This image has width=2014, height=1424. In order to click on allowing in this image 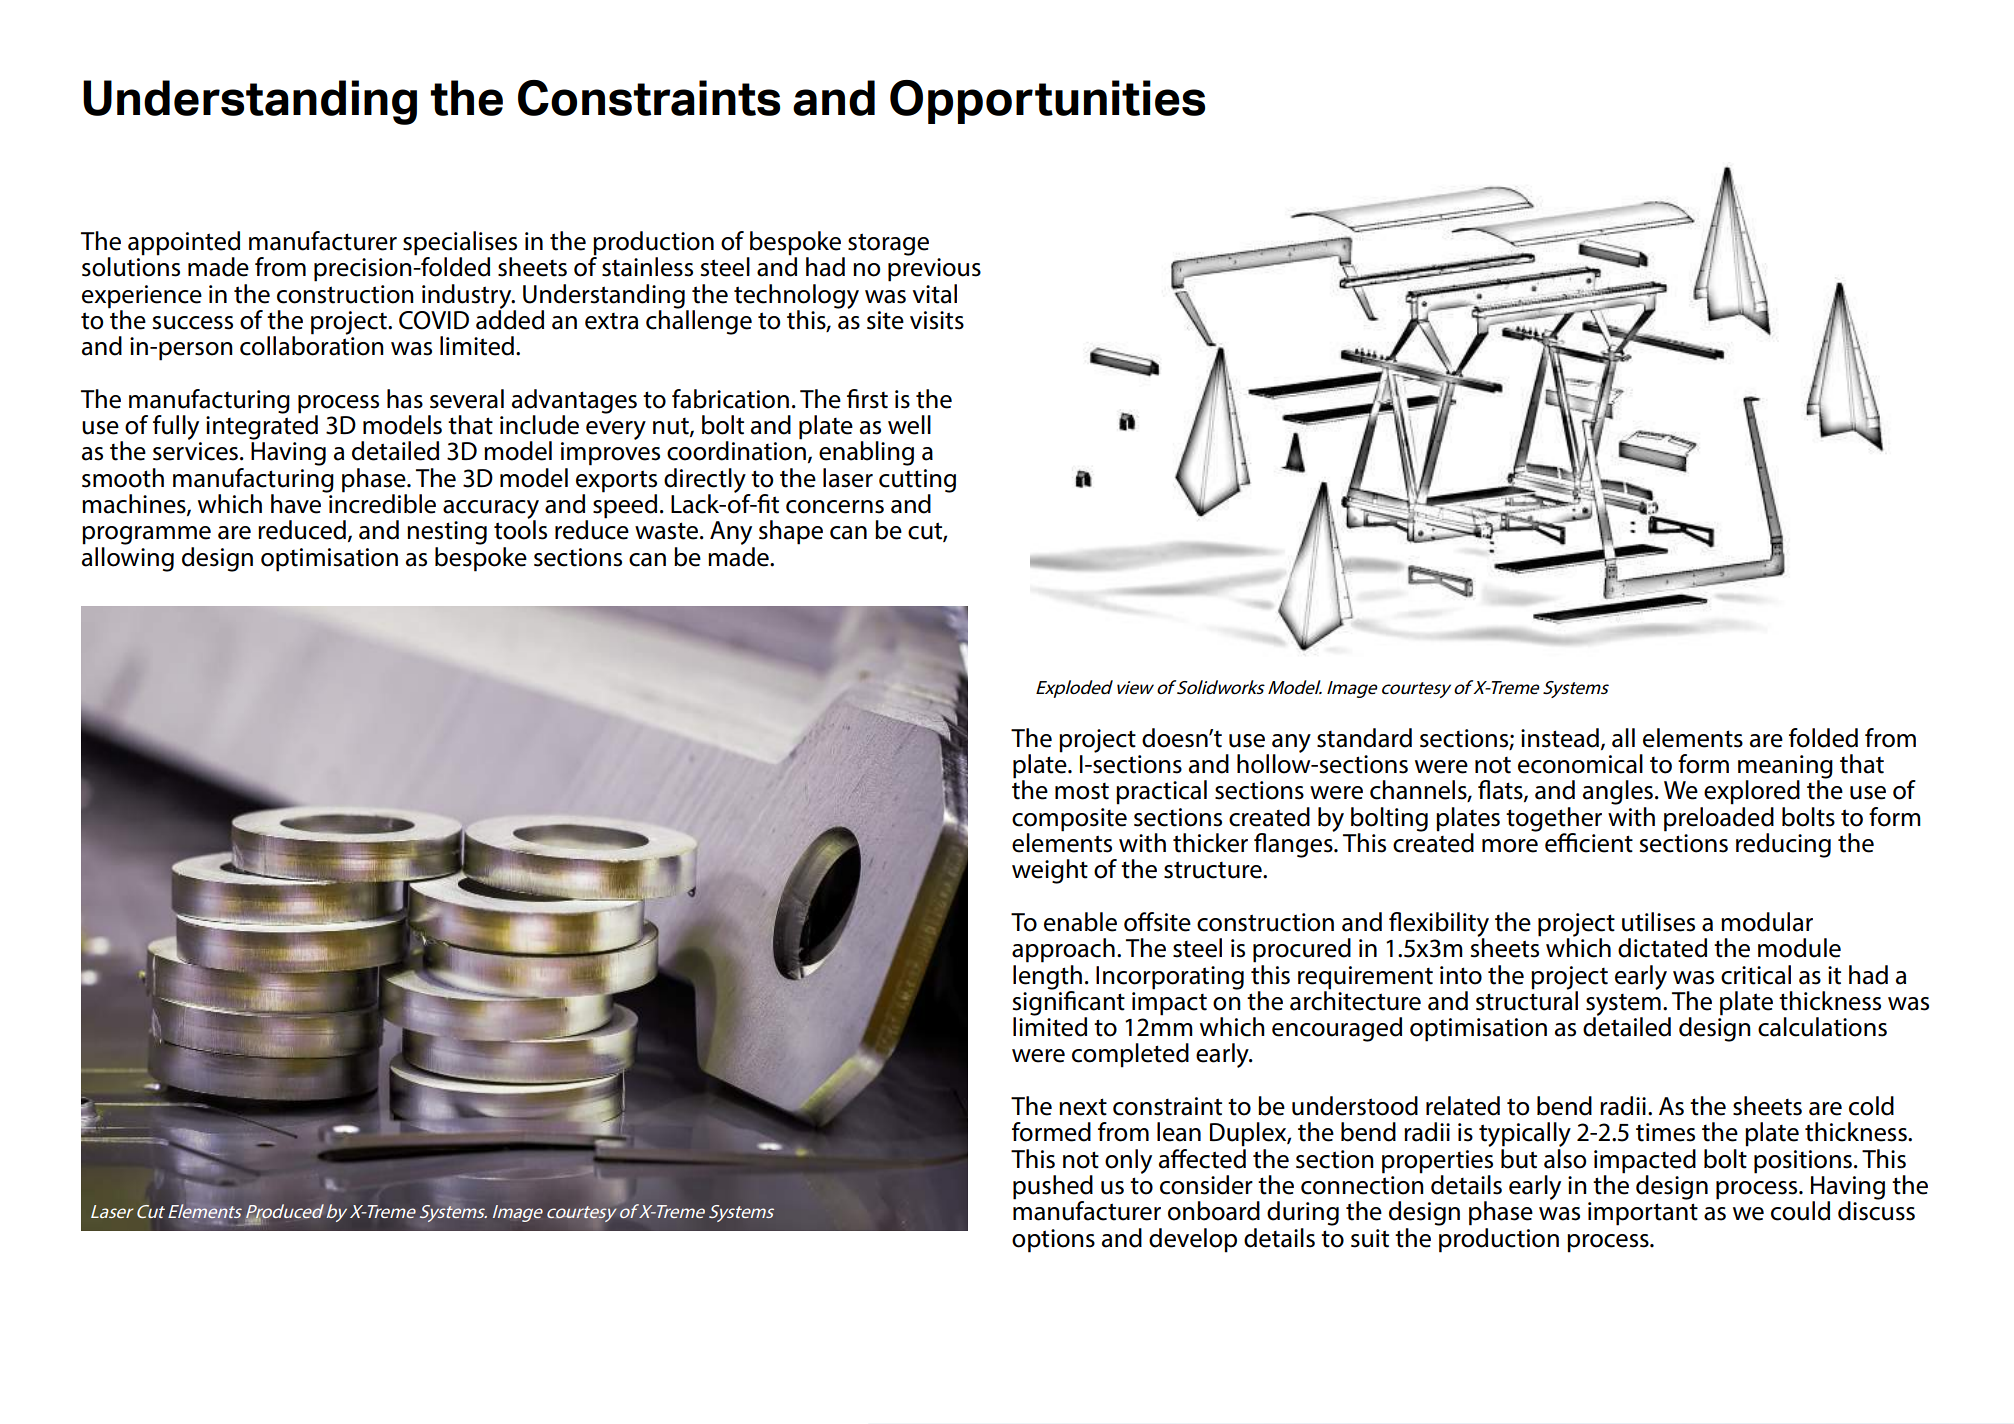, I will do `click(128, 559)`.
